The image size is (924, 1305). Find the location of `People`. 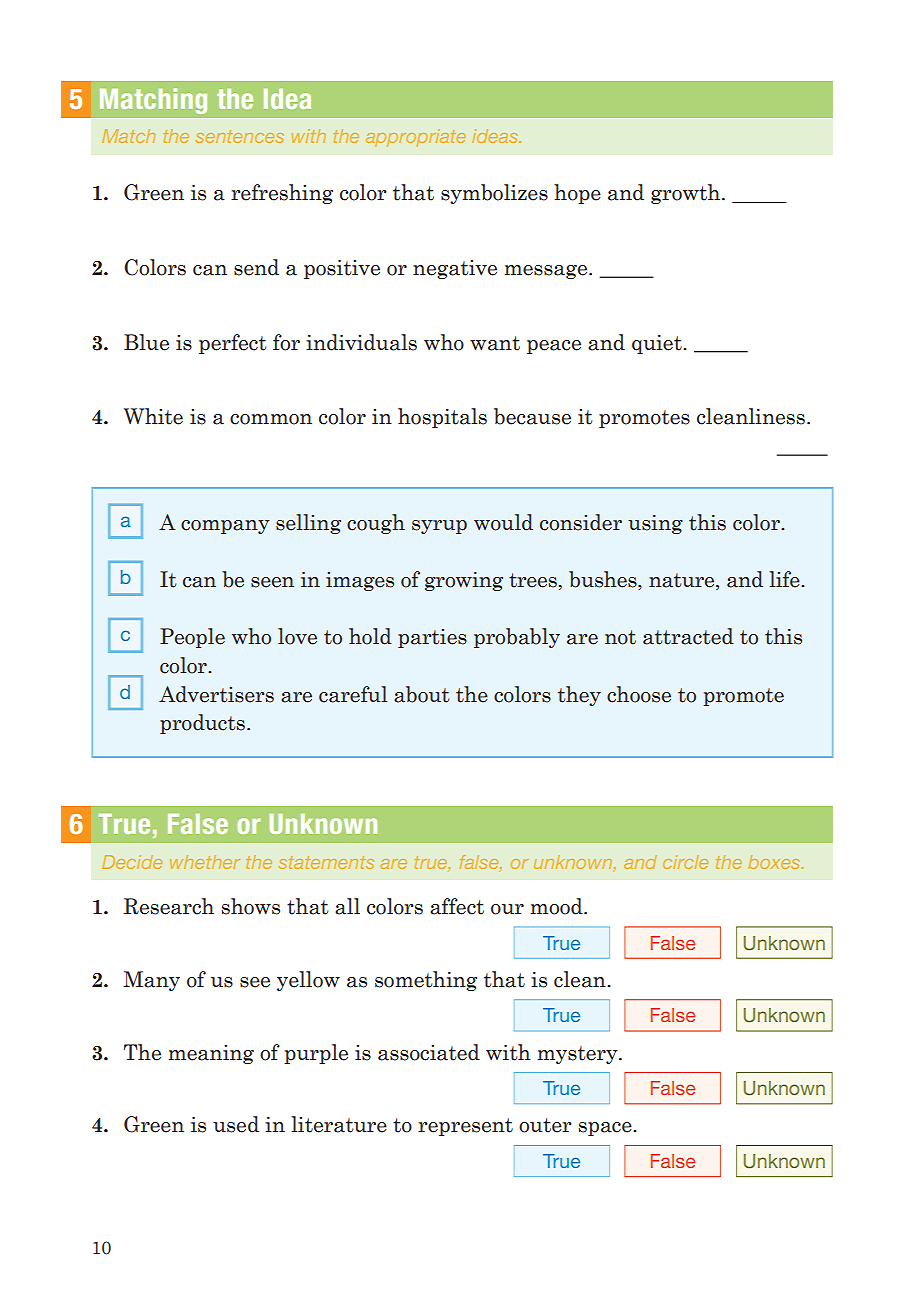

People is located at coordinates (192, 638).
